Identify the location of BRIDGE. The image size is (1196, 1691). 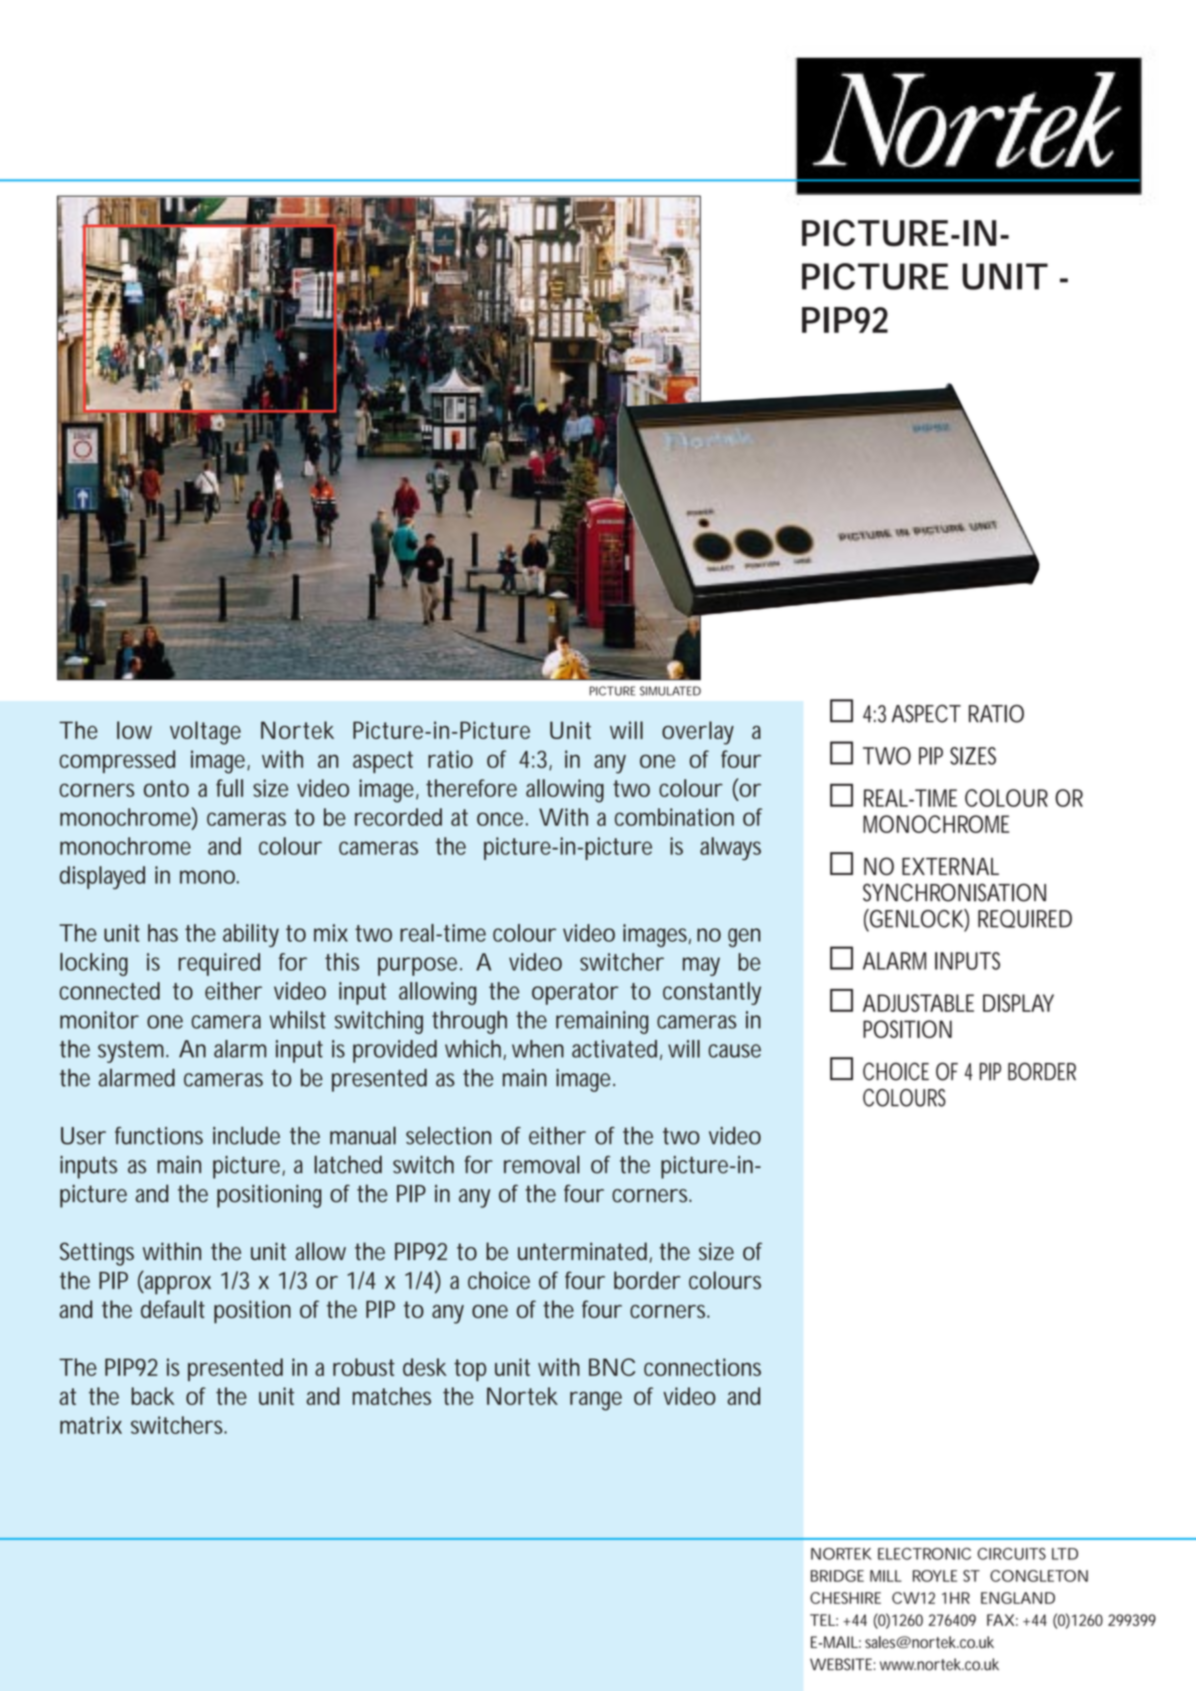
(837, 1576).
